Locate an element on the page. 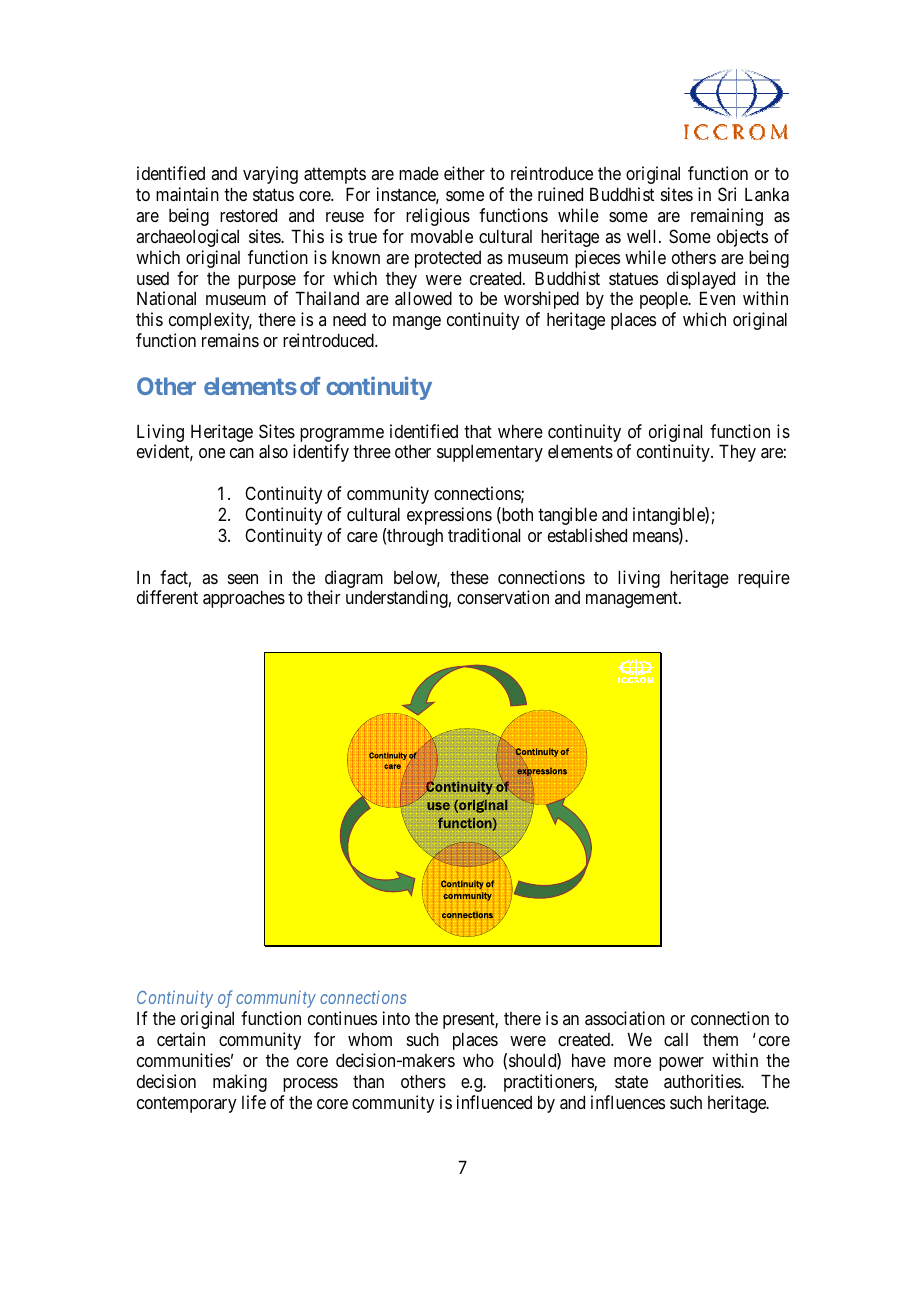 Image resolution: width=924 pixels, height=1308 pixels. management is located at coordinates (633, 600).
